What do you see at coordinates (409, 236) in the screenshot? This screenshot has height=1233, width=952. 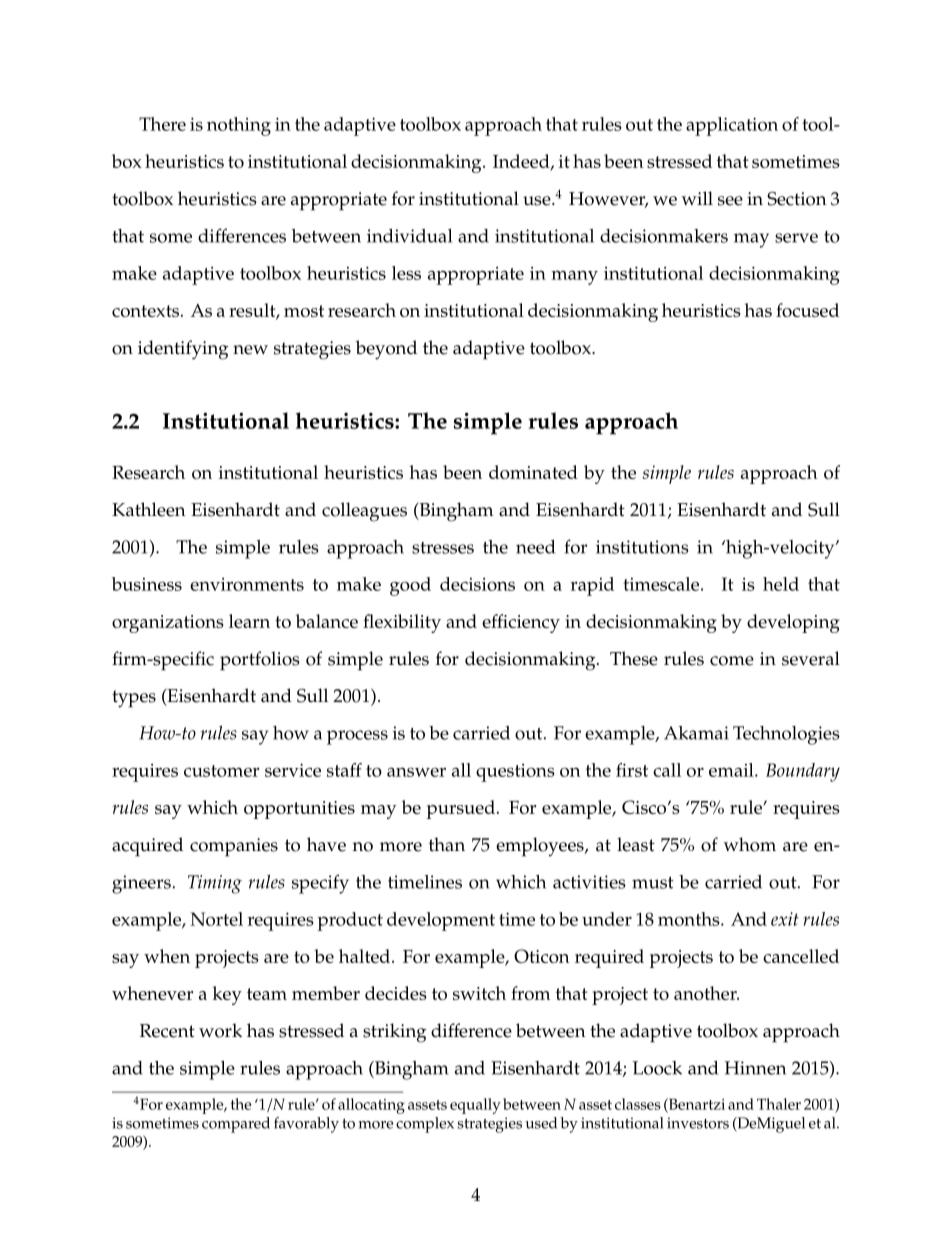 I see `individual` at bounding box center [409, 236].
